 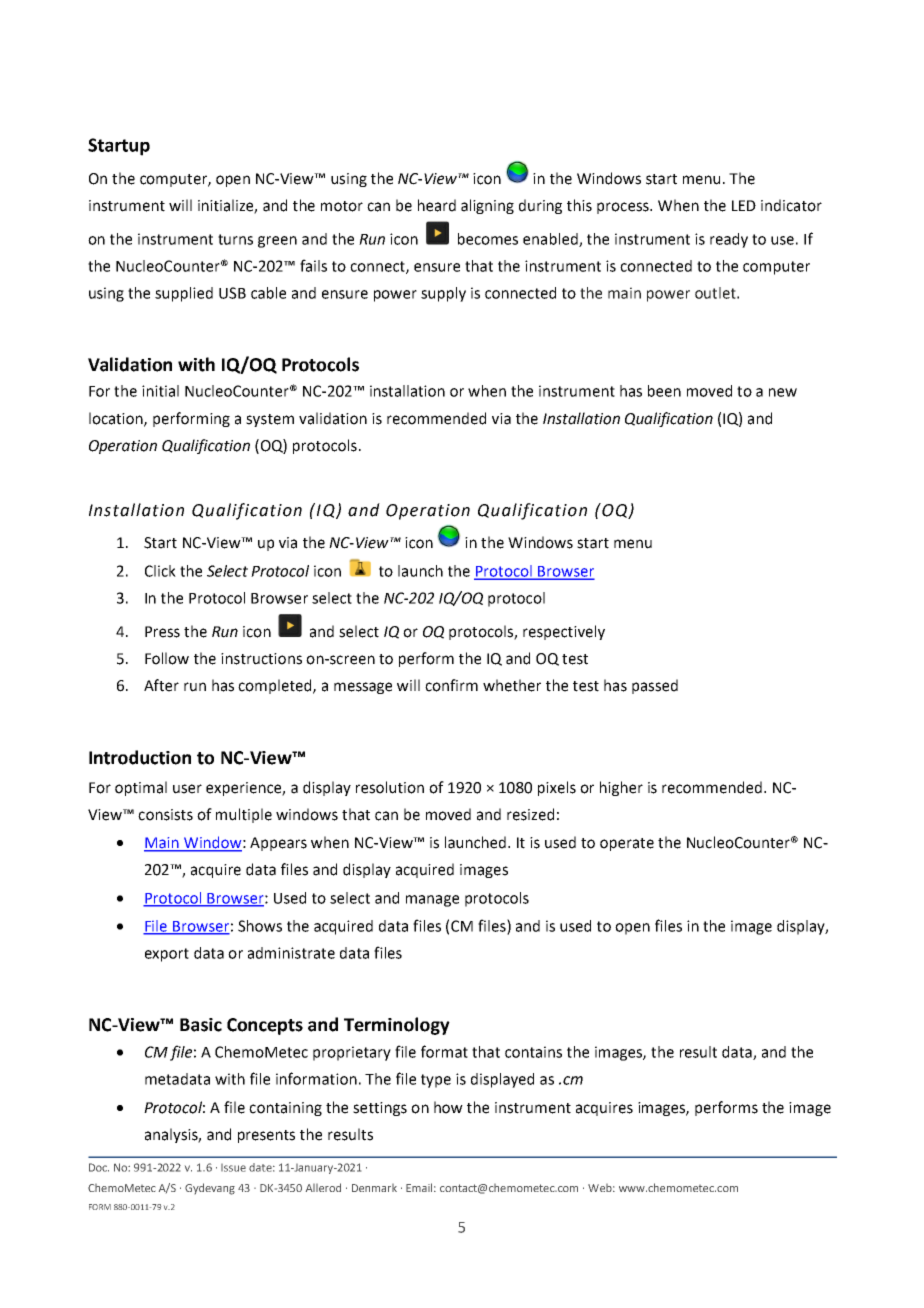 I want to click on After, so click(x=161, y=685).
